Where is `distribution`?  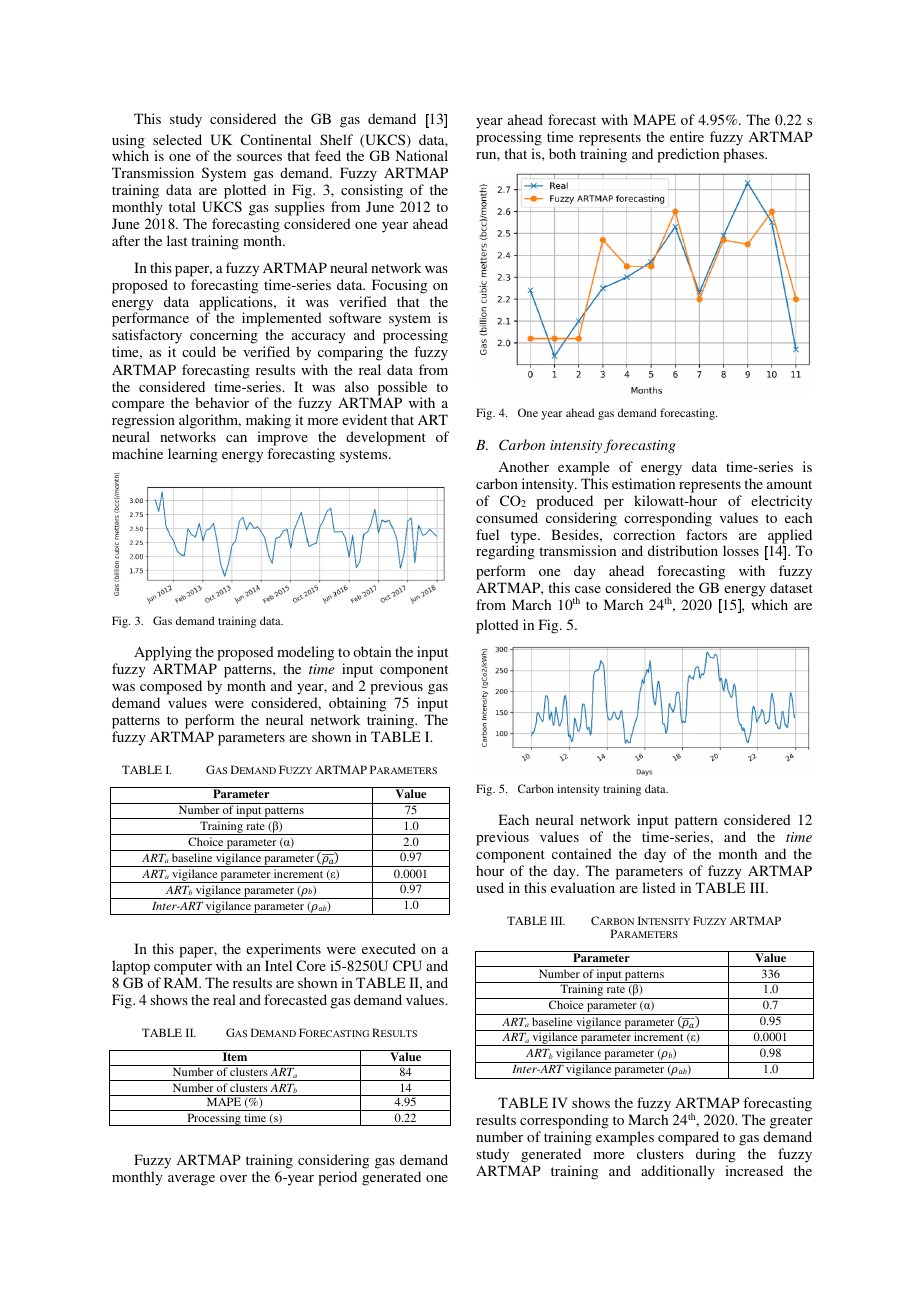 distribution is located at coordinates (683, 550).
